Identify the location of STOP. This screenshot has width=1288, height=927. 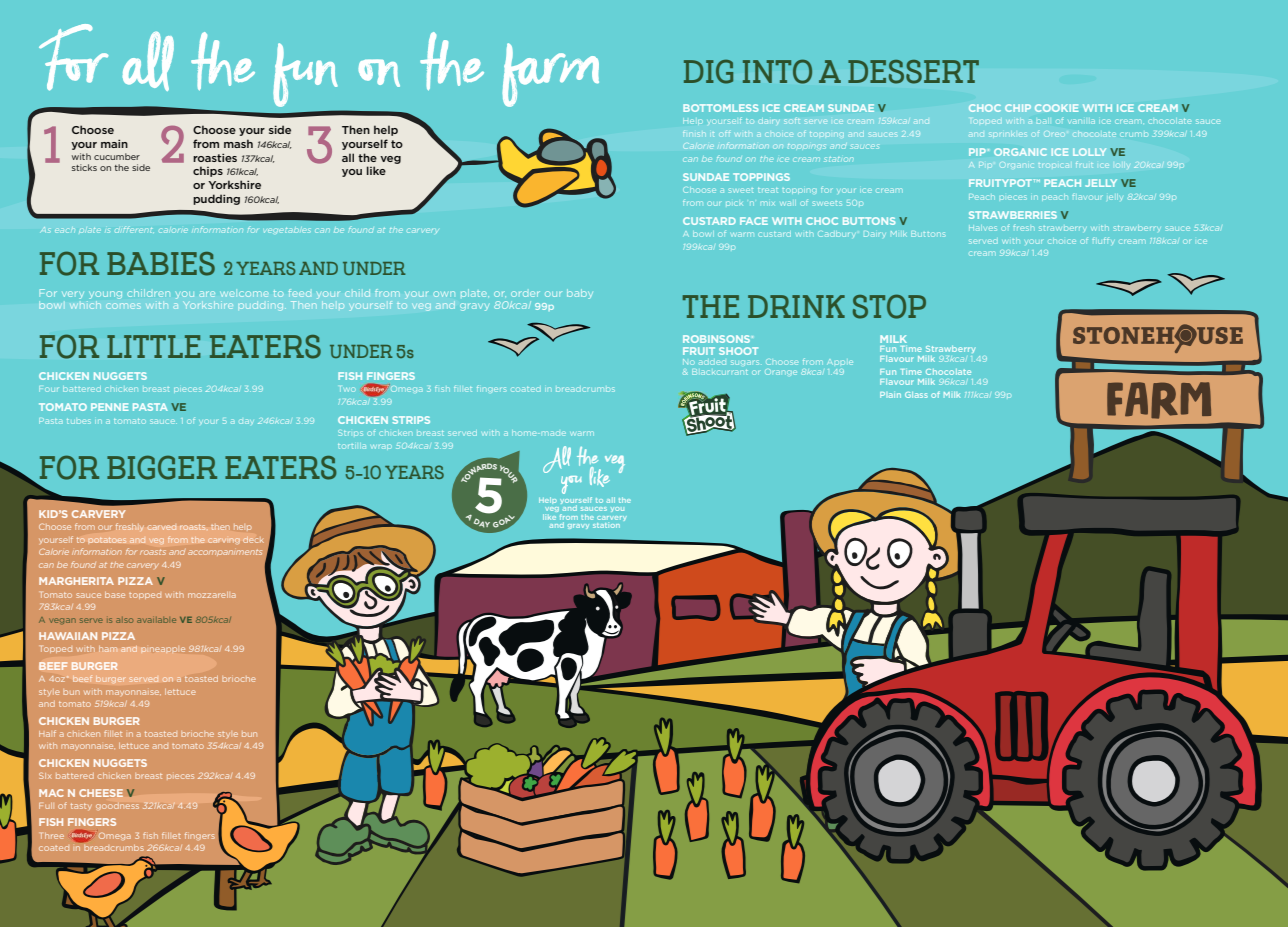
(889, 306).
